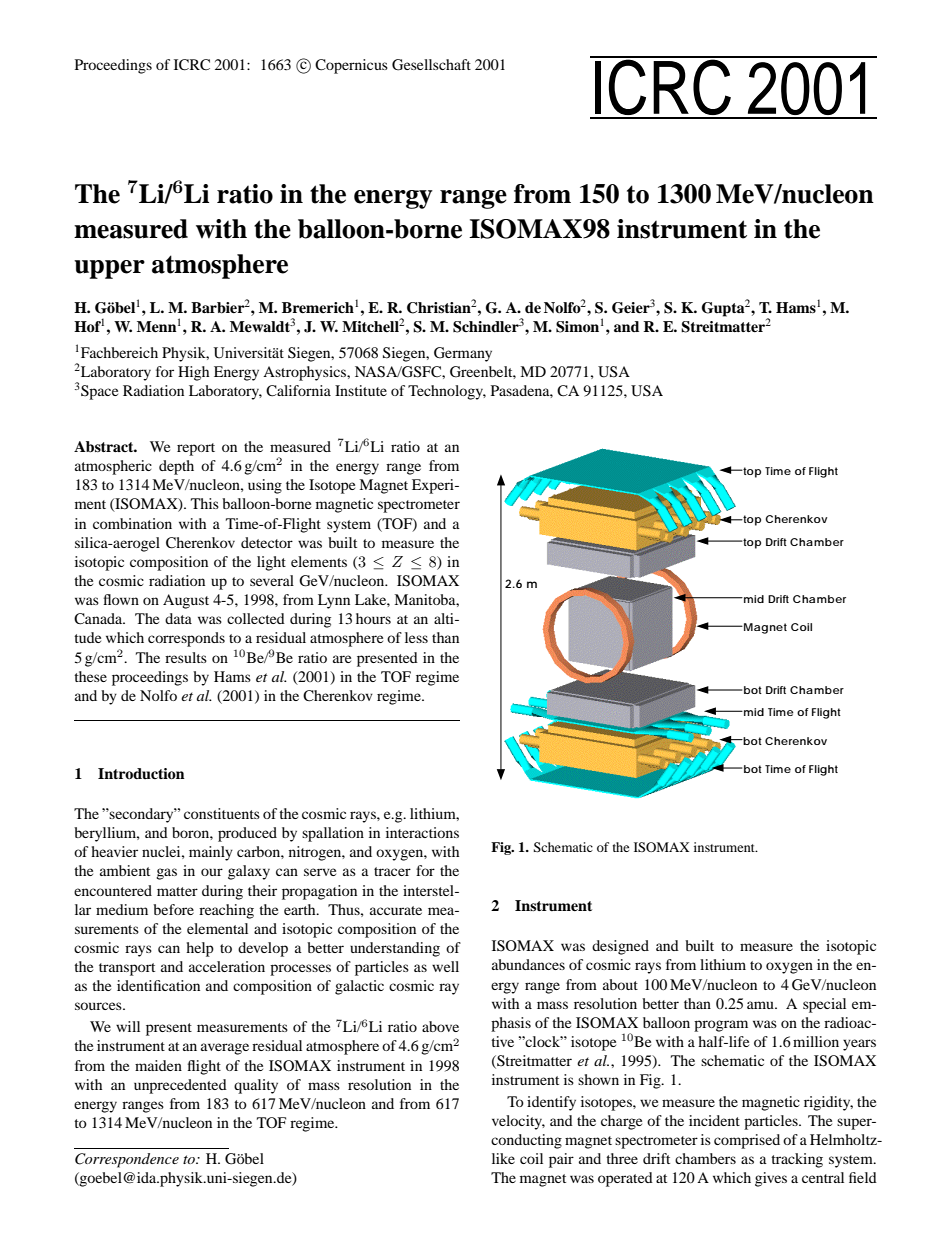 This screenshot has height=1257, width=952. I want to click on hours, so click(373, 618).
